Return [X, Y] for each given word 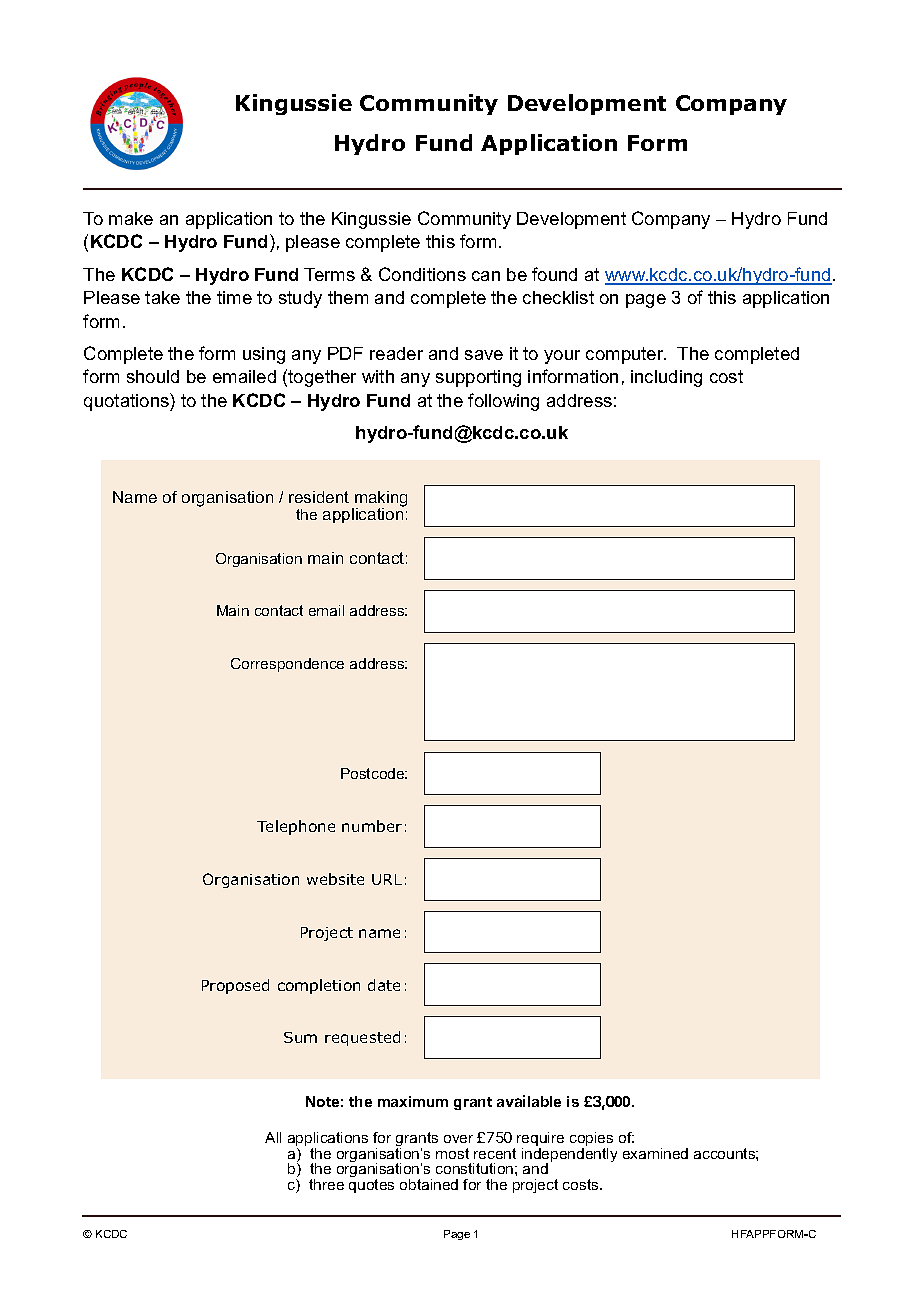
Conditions [422, 274]
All [273, 1137]
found [554, 274]
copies [591, 1140]
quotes [371, 1186]
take [162, 297]
